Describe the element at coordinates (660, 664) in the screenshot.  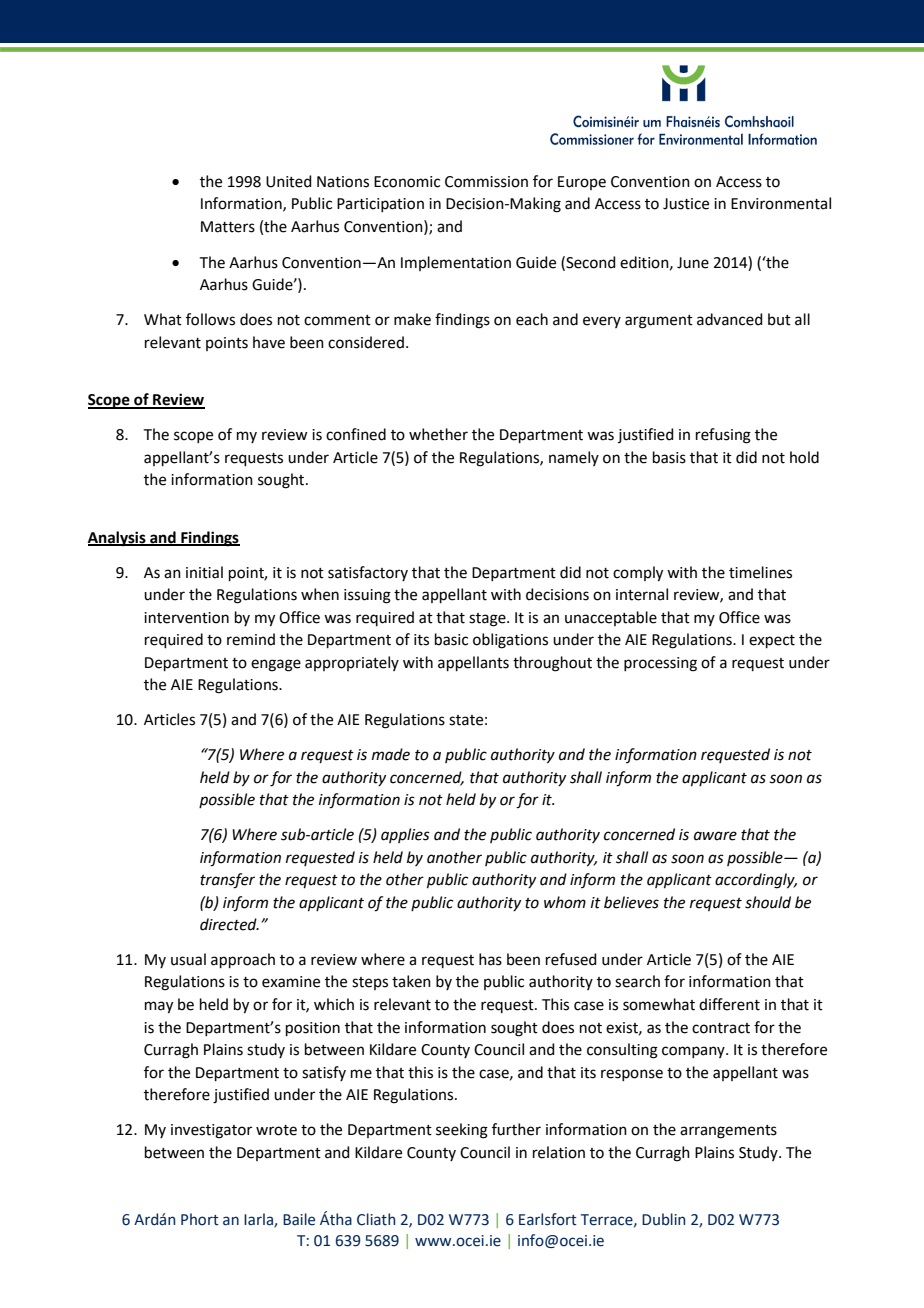
I see `processing` at that location.
